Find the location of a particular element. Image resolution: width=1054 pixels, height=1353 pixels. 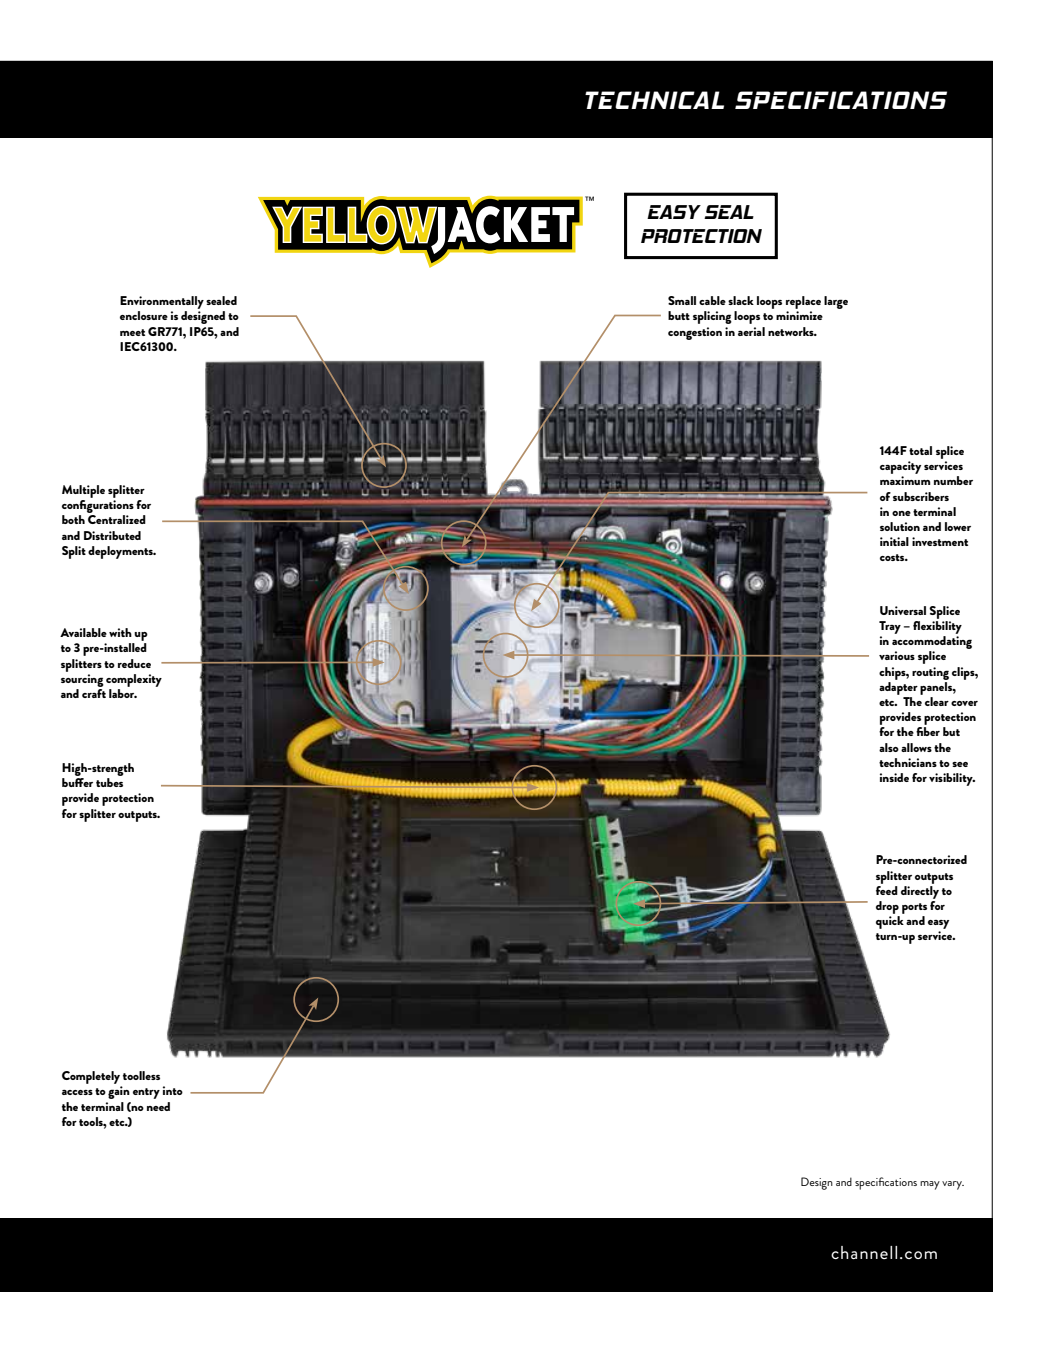

Environmentally is located at coordinates (162, 302).
